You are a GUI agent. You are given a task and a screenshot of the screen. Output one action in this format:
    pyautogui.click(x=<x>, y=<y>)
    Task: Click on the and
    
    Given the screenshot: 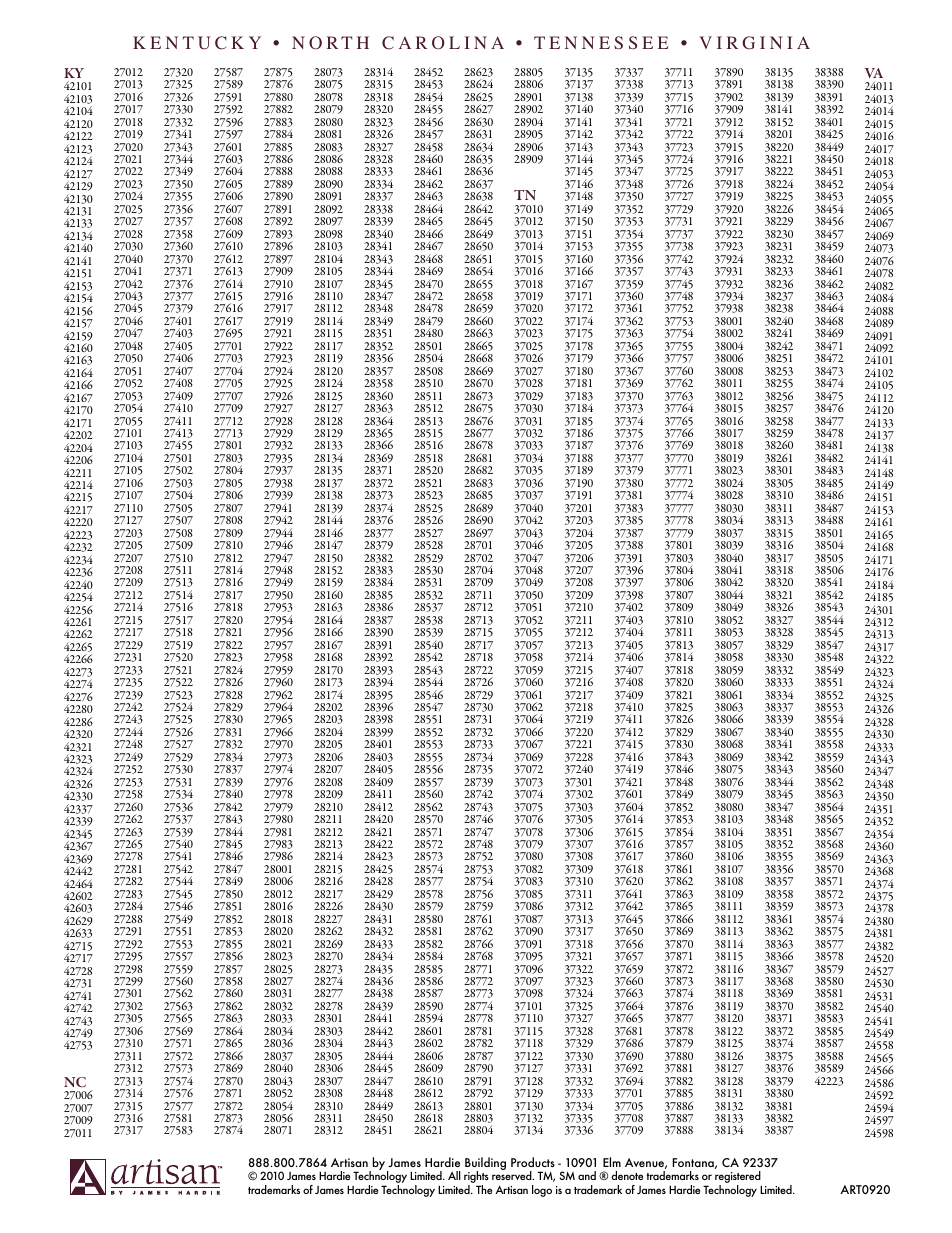 What is the action you would take?
    pyautogui.click(x=587, y=1175)
